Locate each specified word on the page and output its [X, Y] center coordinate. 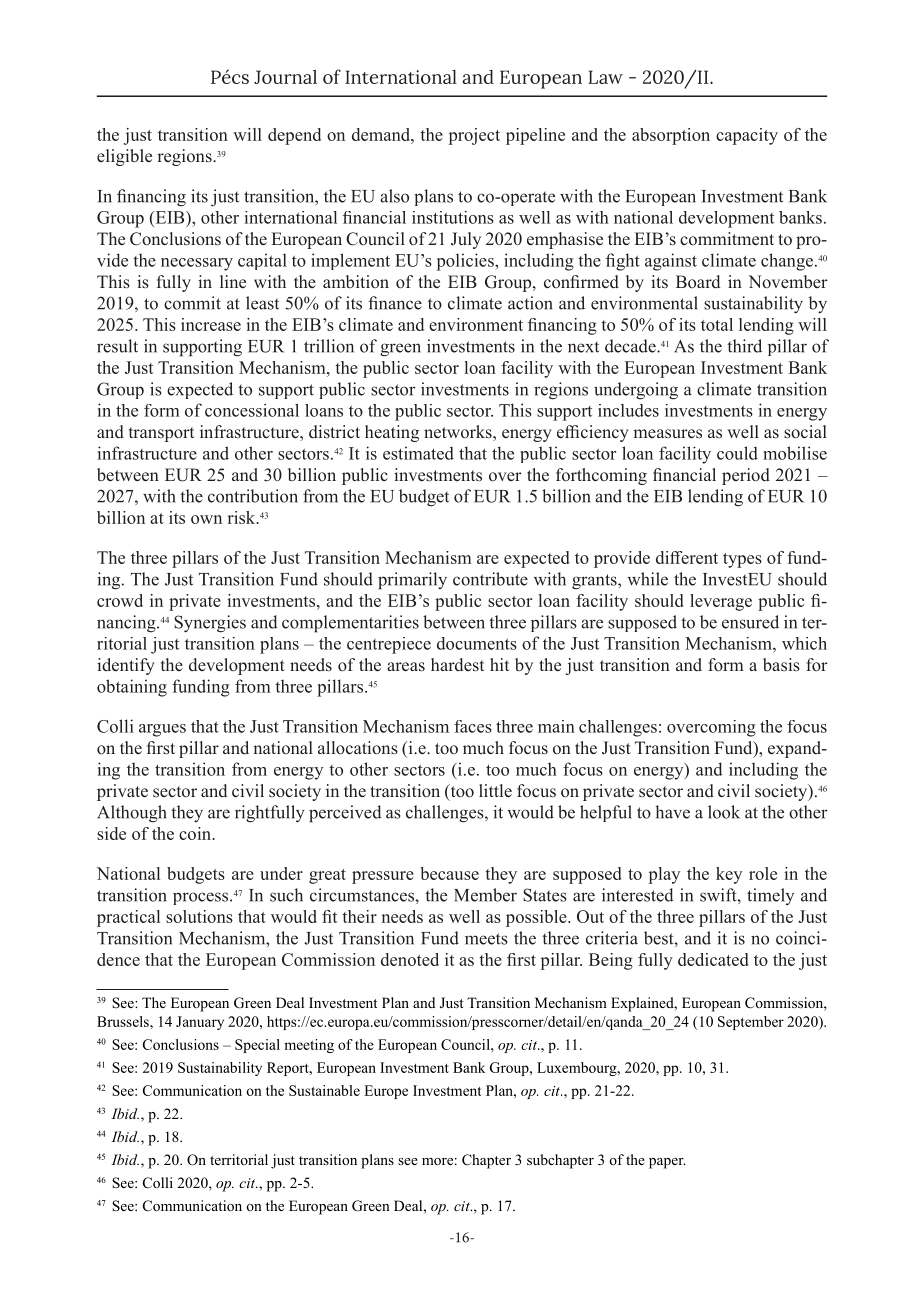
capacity [747, 136]
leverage [721, 602]
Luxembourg [578, 1069]
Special [257, 1046]
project [474, 136]
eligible [124, 157]
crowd [120, 600]
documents [477, 643]
